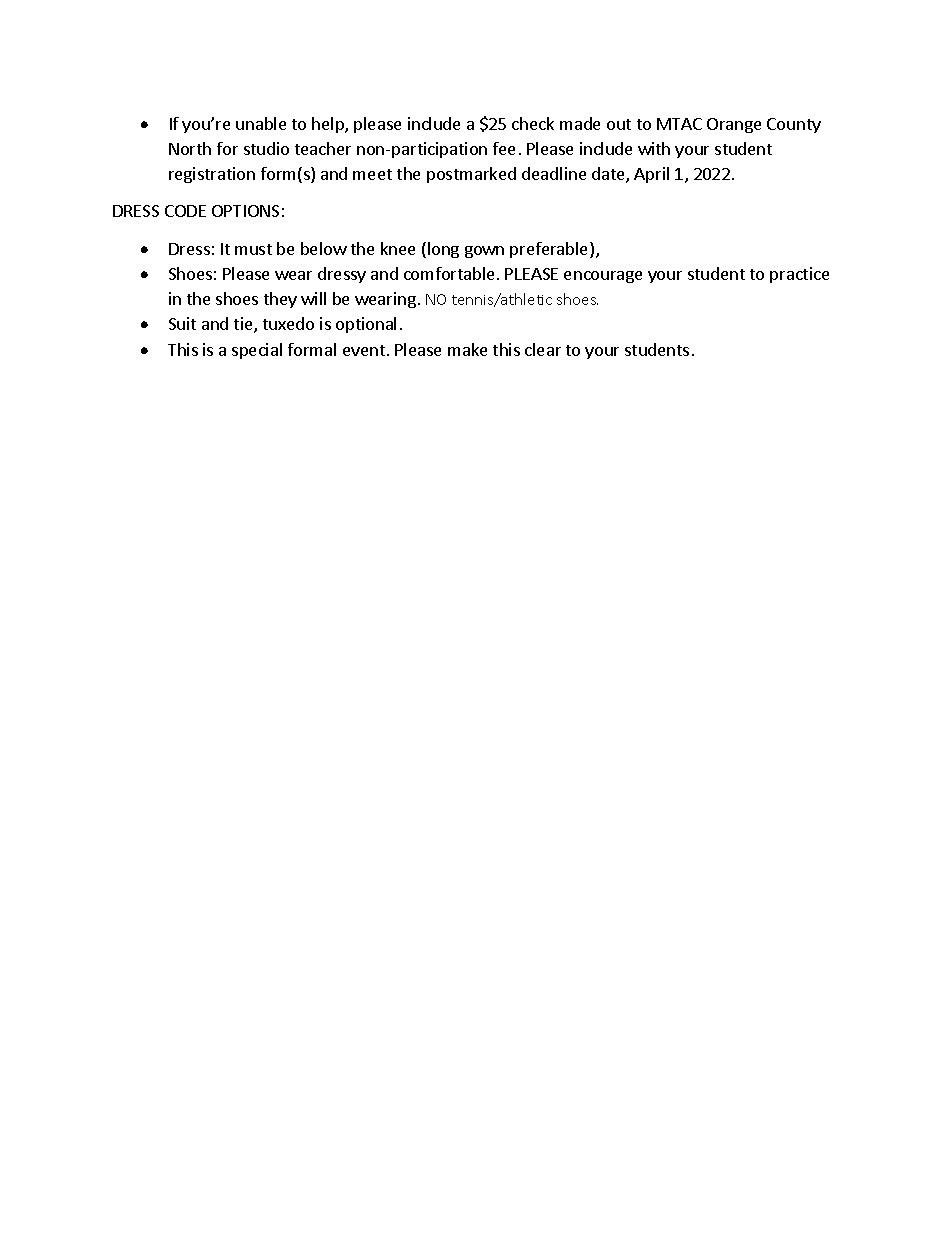  I want to click on practice, so click(799, 275).
